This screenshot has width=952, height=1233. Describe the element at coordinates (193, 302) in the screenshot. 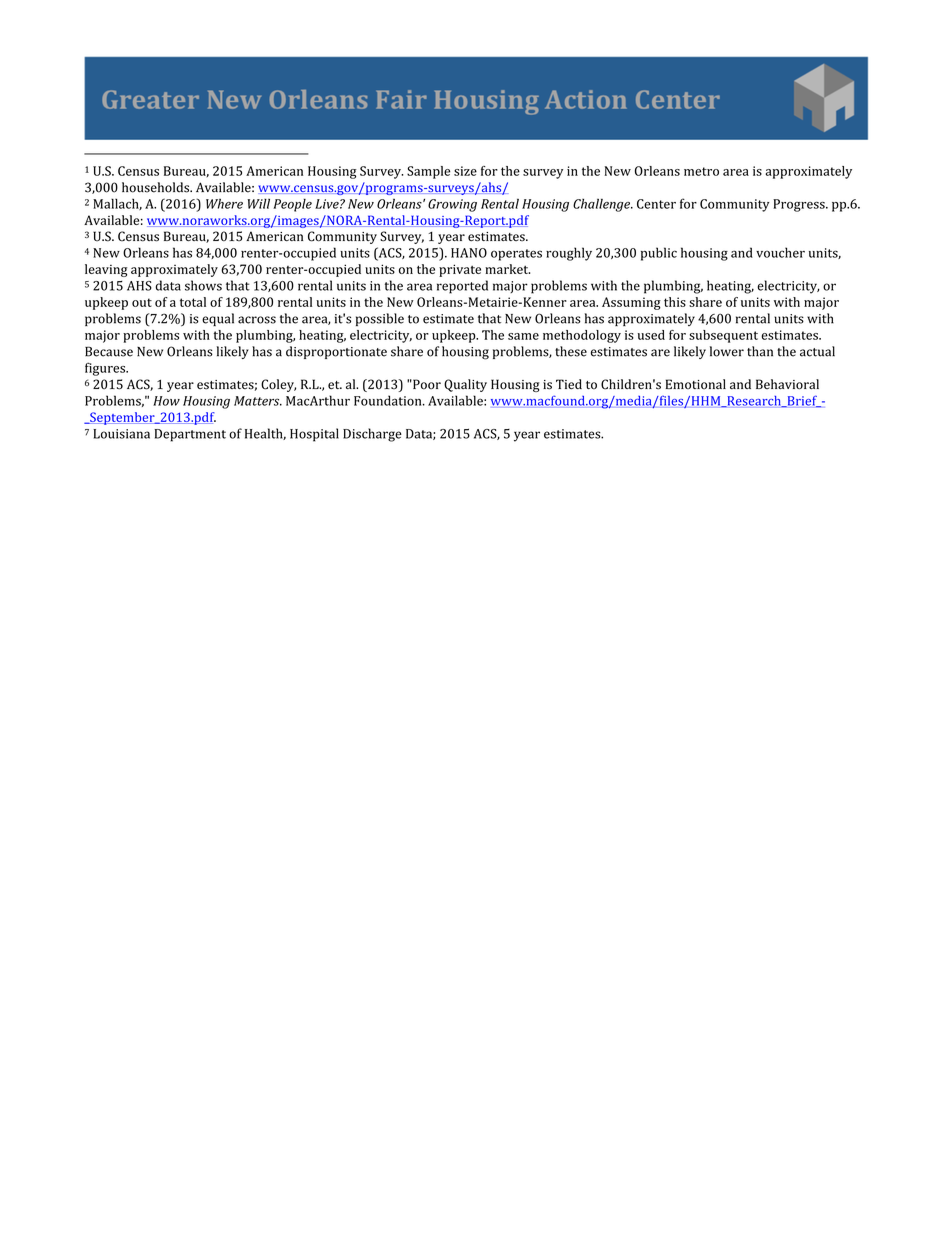

I see `total` at that location.
